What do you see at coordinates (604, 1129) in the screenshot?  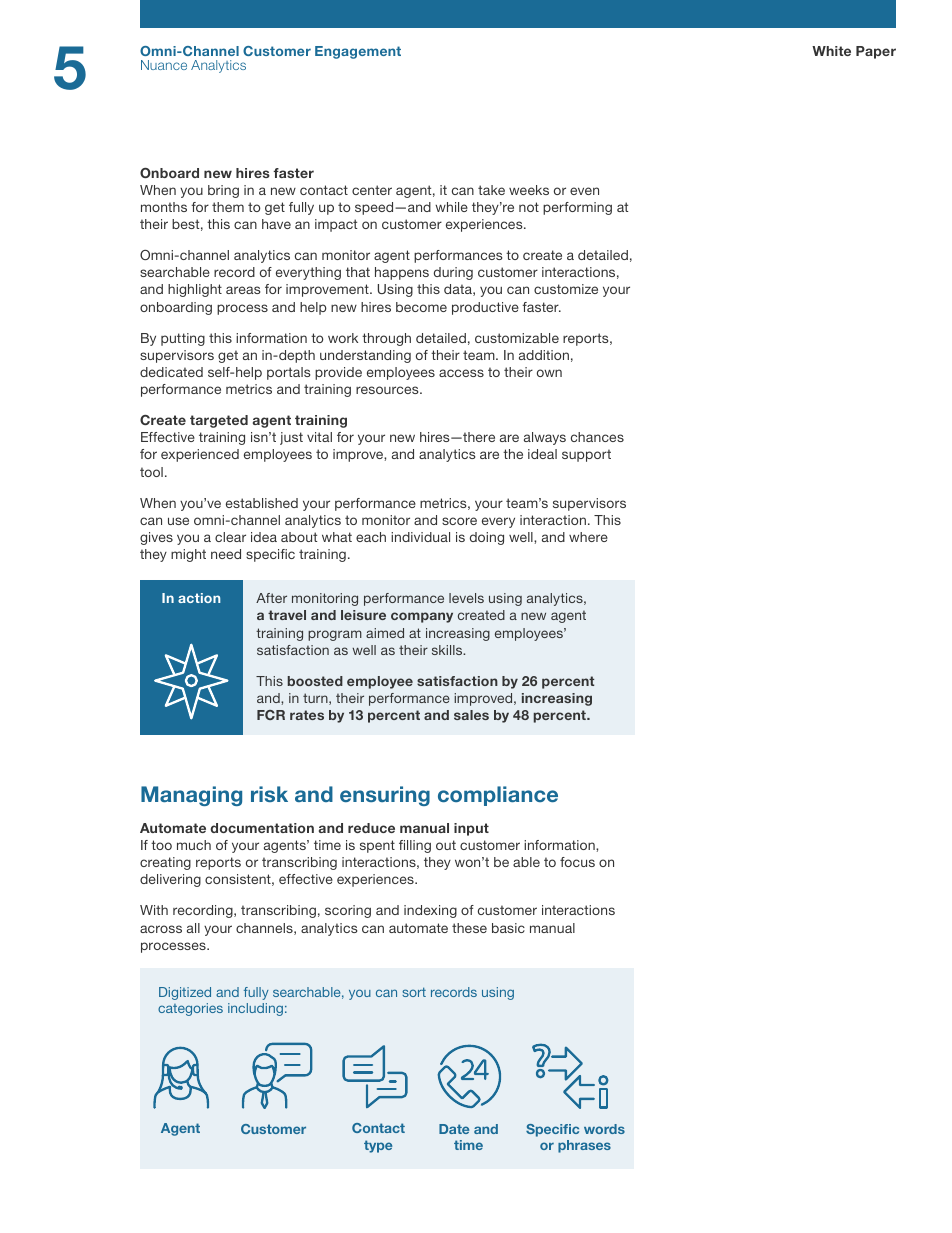 I see `words` at bounding box center [604, 1129].
